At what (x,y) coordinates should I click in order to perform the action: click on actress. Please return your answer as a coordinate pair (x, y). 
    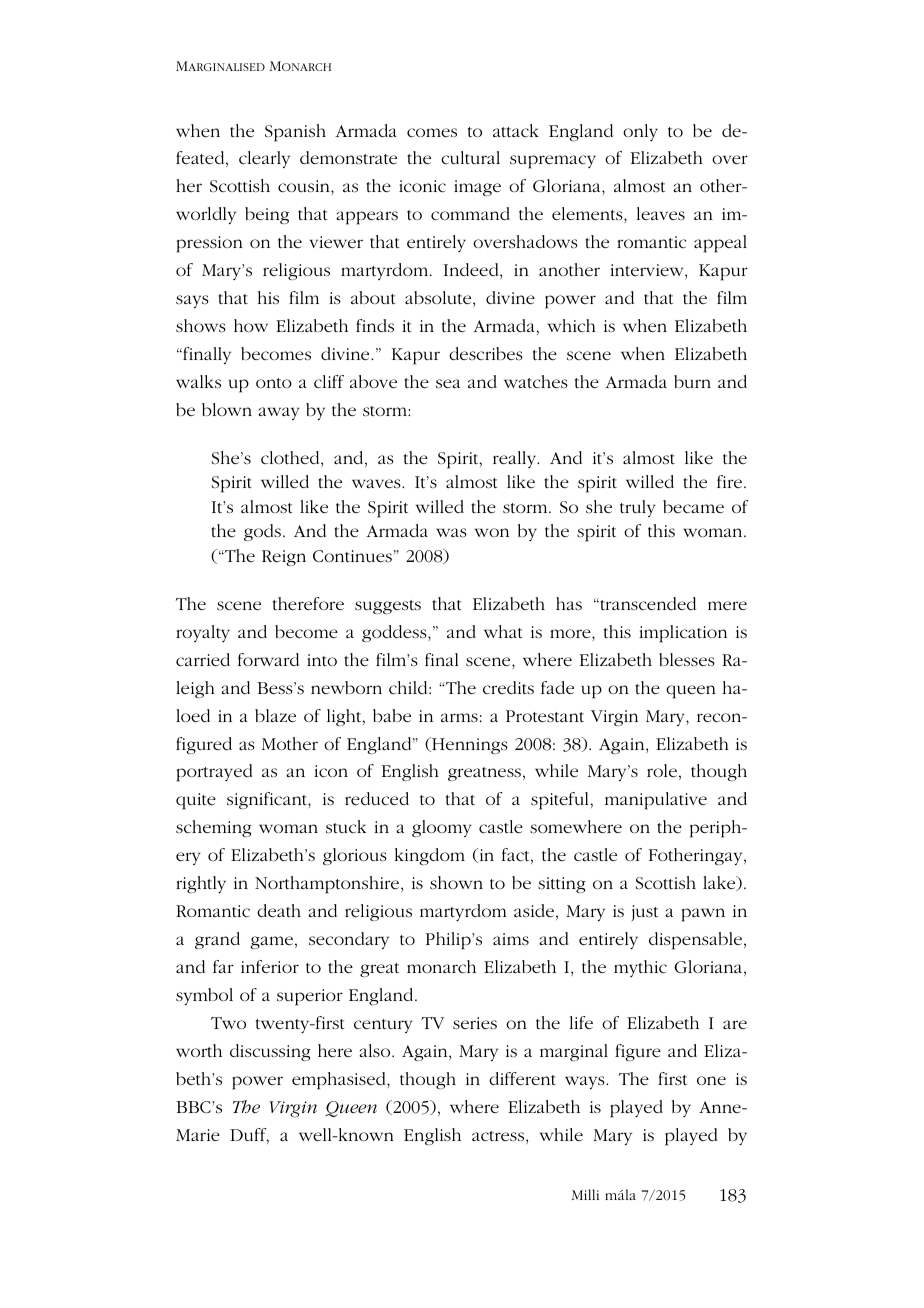
    Looking at the image, I should click on (499, 1137).
